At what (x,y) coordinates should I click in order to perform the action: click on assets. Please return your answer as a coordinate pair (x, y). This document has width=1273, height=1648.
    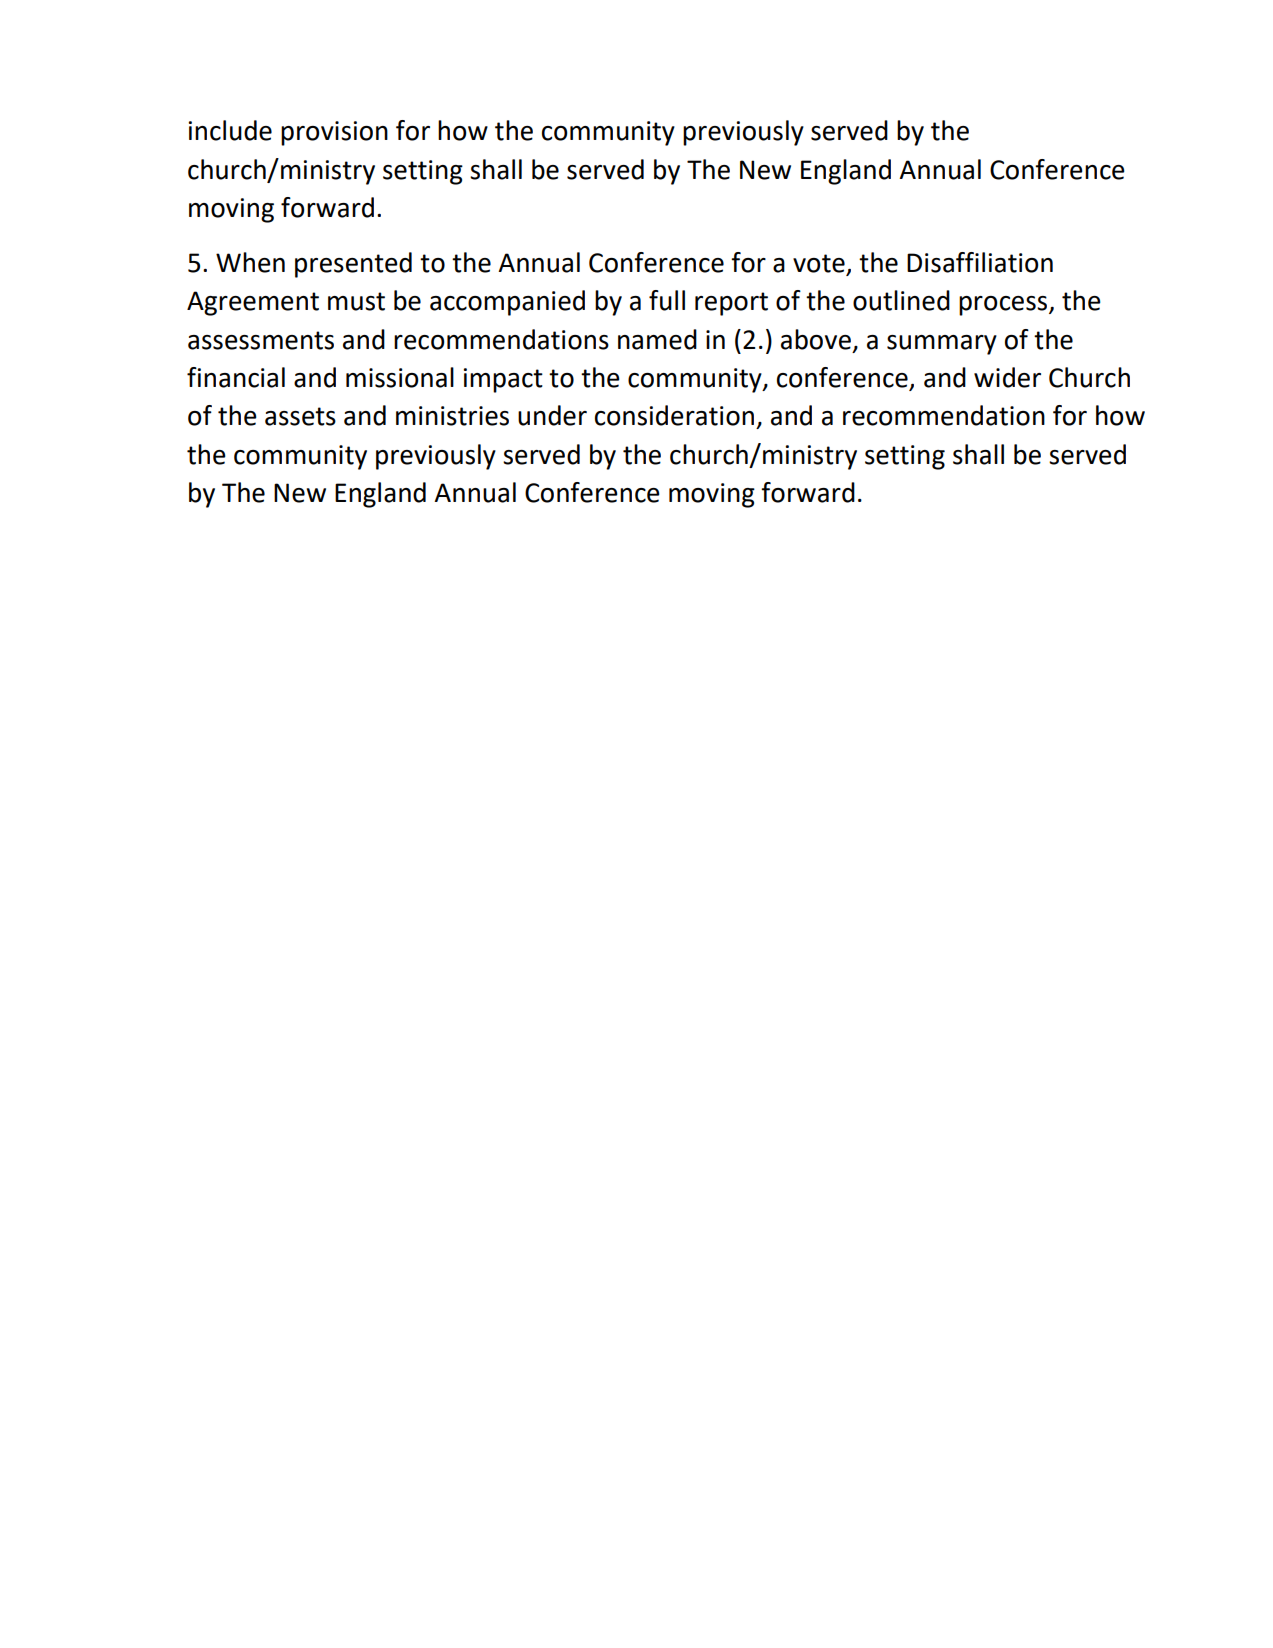
    Looking at the image, I should click on (300, 416).
